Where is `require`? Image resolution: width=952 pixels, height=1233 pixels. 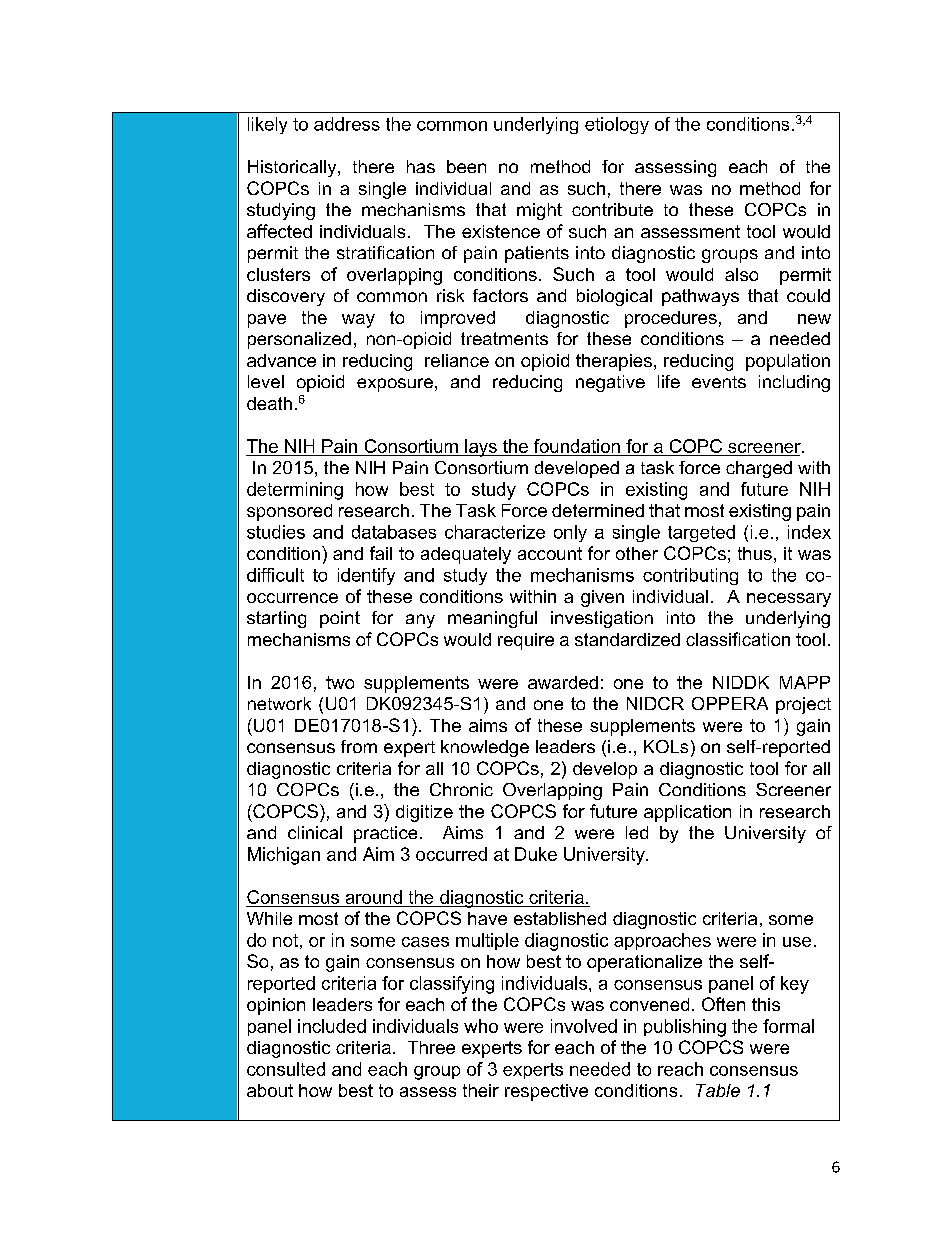
require is located at coordinates (526, 641).
